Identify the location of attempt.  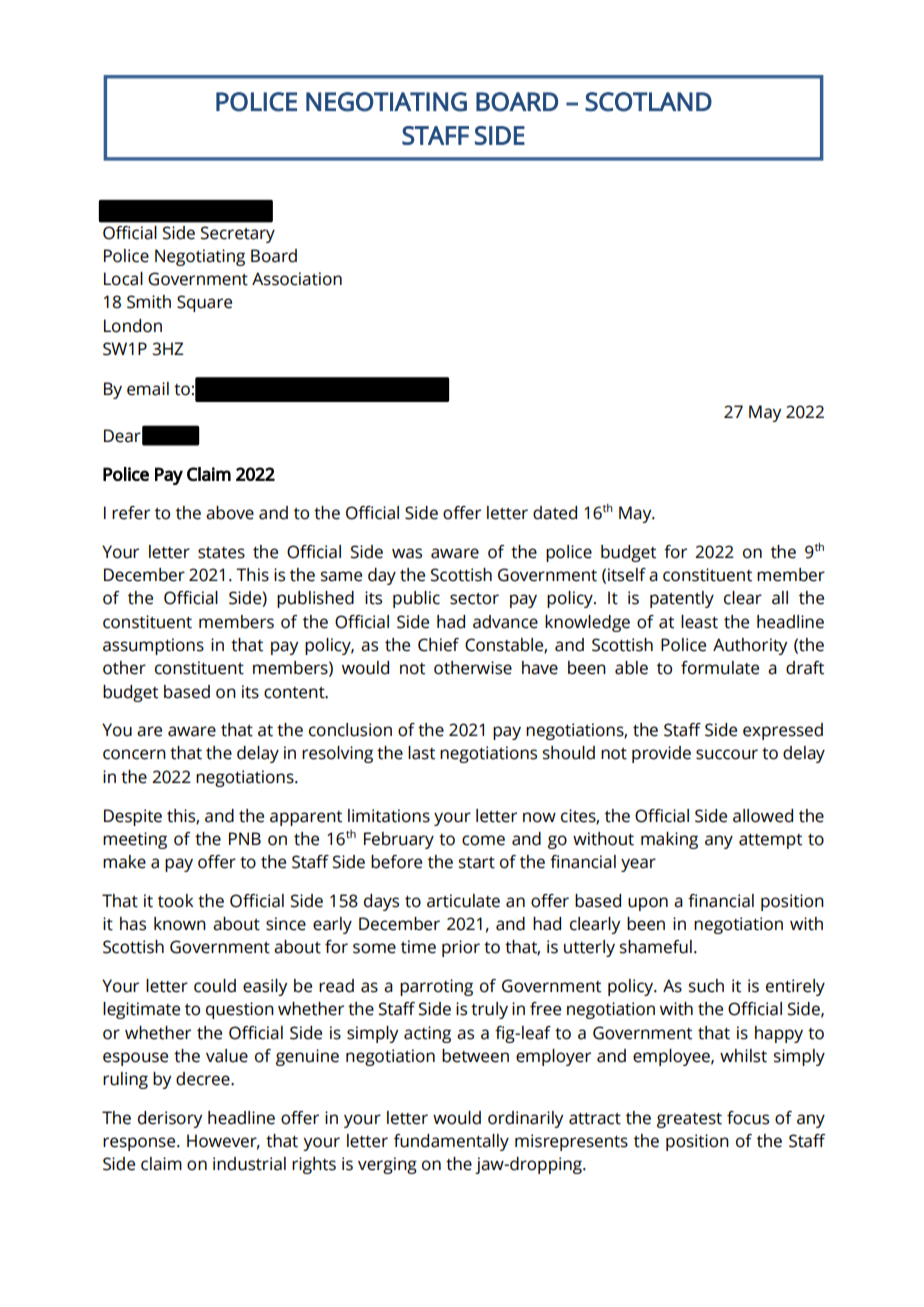
(770, 841).
